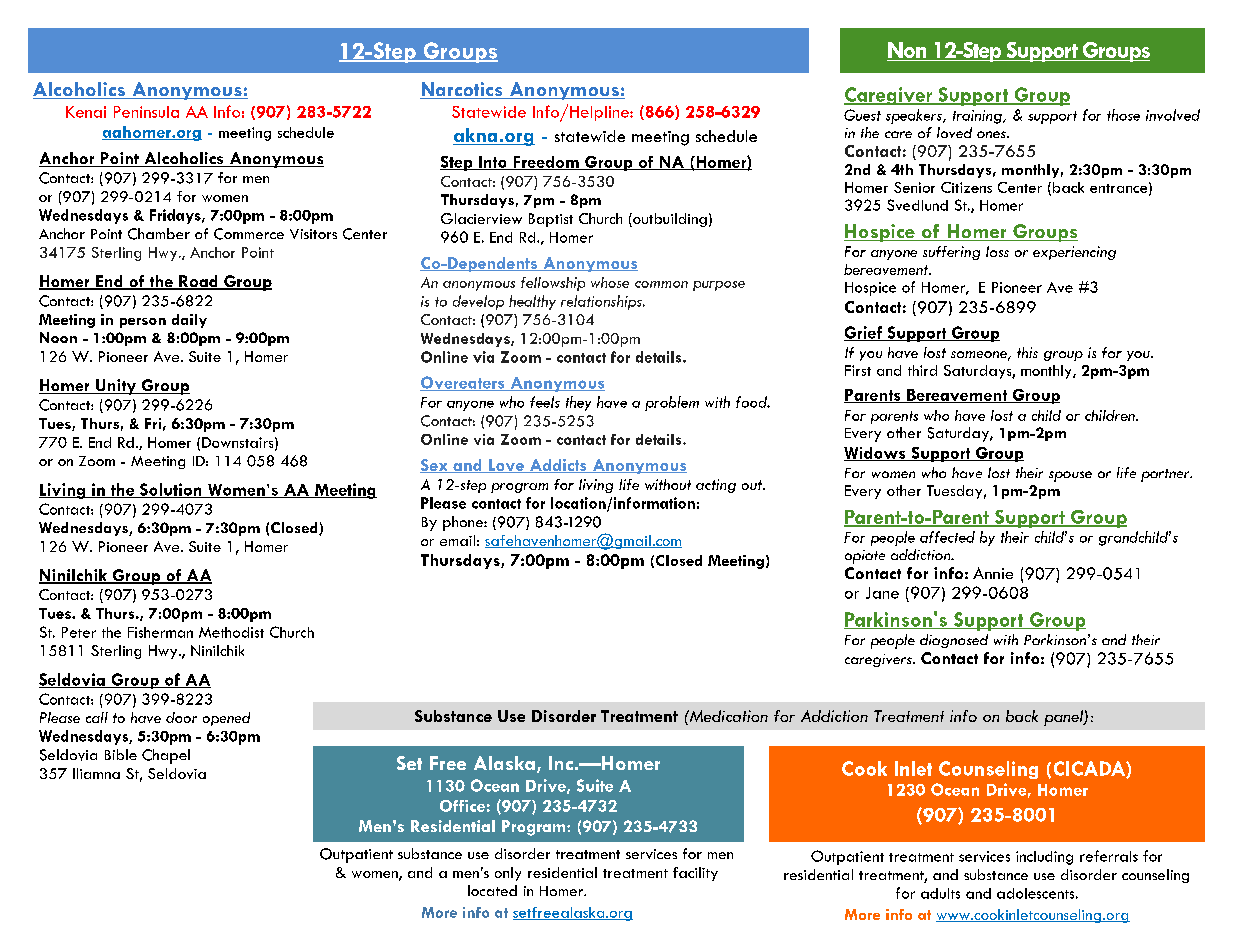 The height and width of the page is (952, 1233). What do you see at coordinates (882, 593) in the page?
I see `Jane` at bounding box center [882, 593].
